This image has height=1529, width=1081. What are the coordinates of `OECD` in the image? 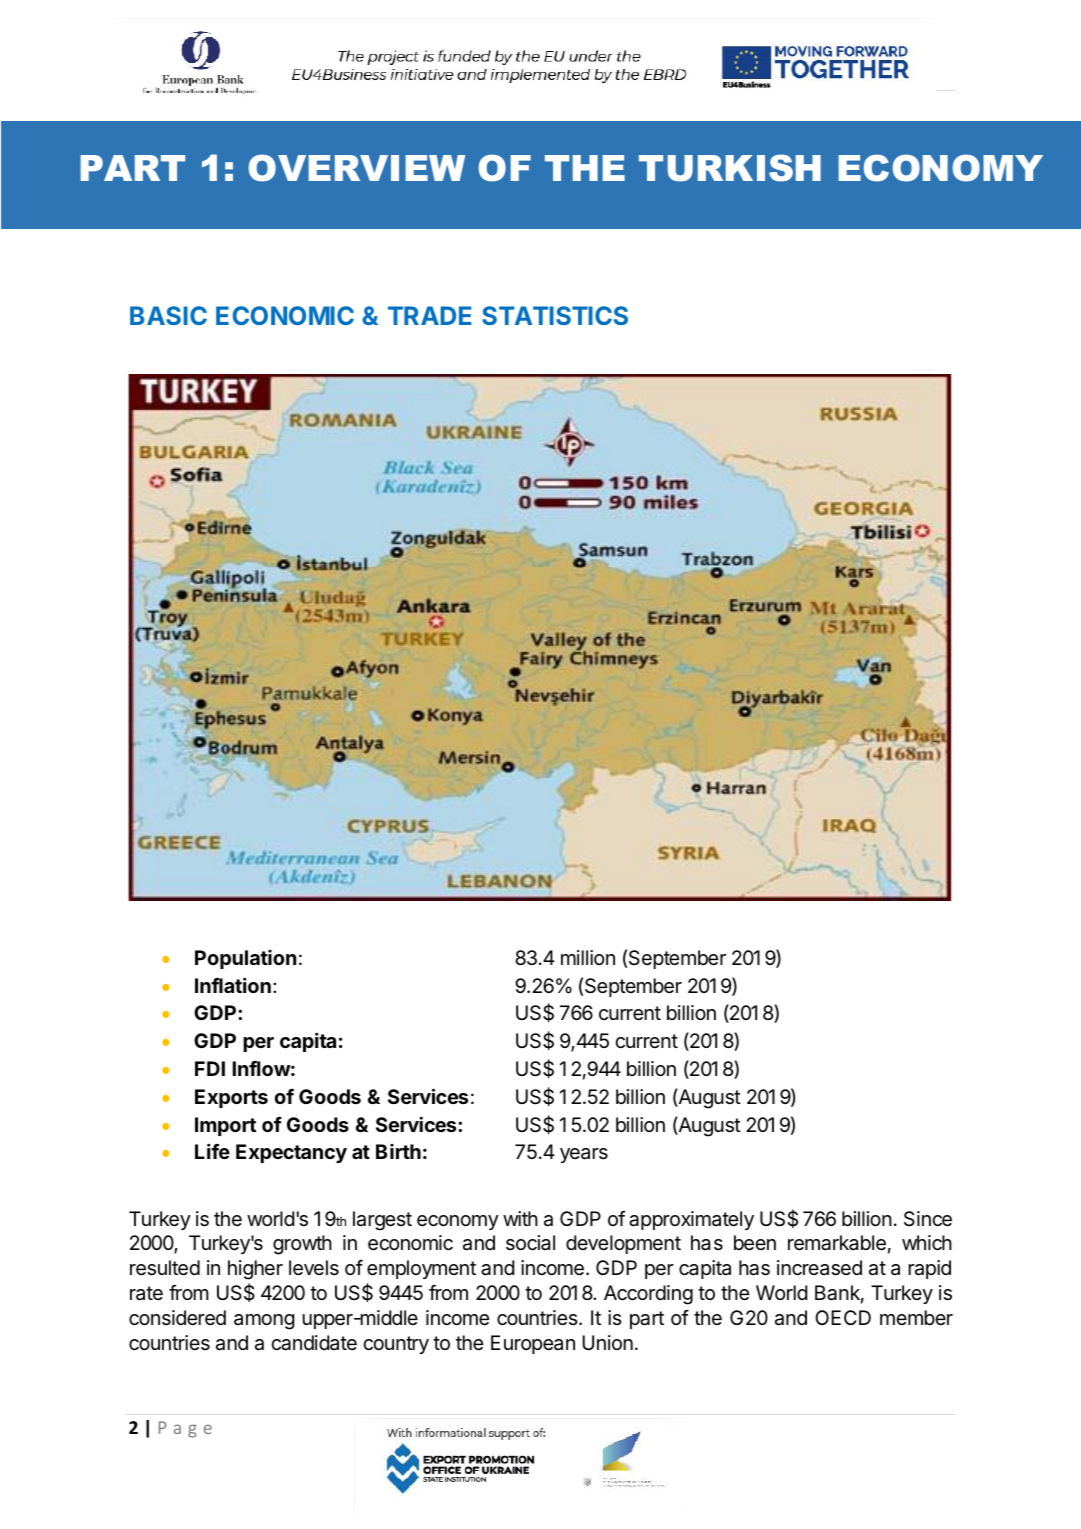 It's located at (843, 1317).
